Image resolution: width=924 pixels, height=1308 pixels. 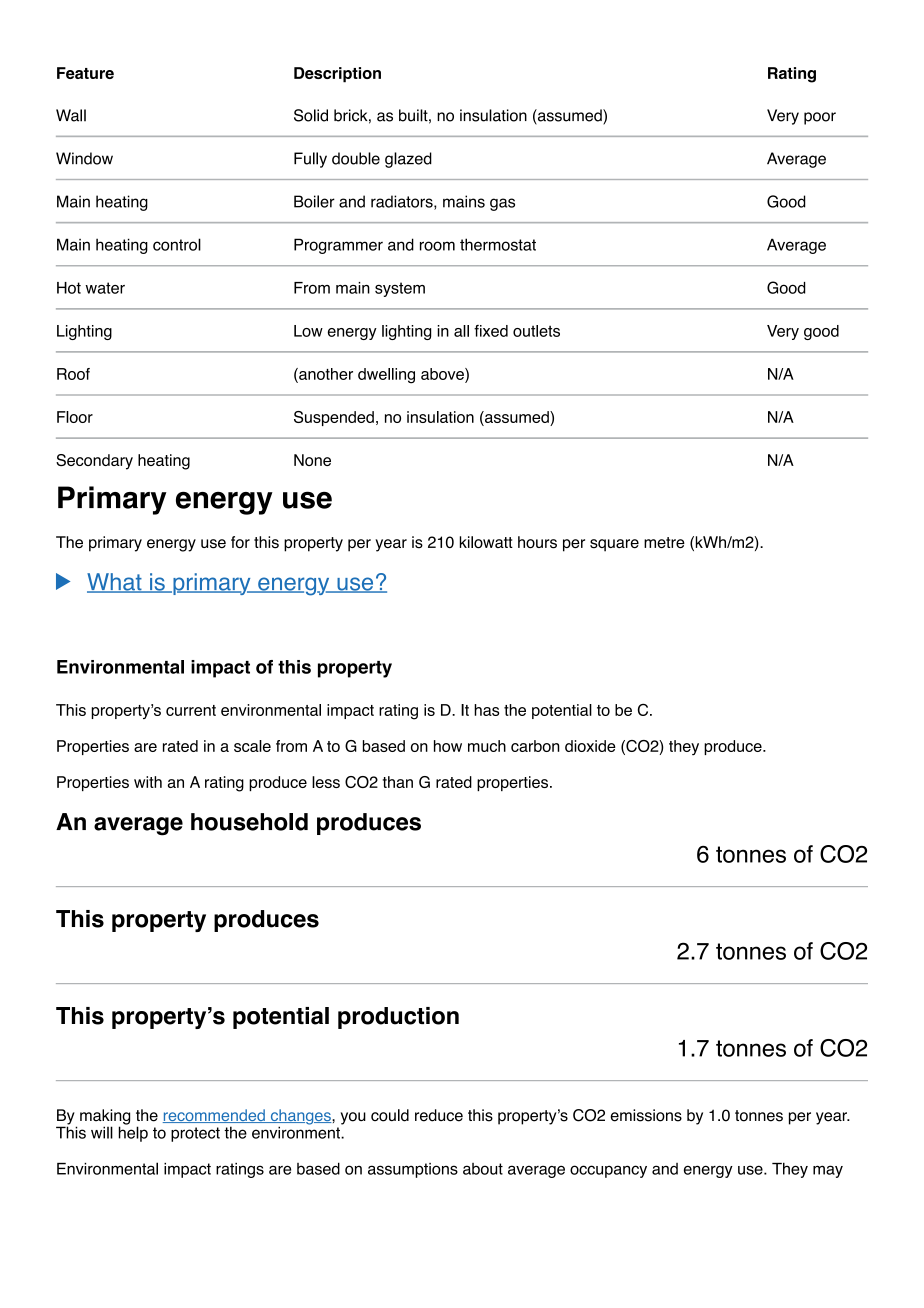 What do you see at coordinates (85, 73) in the document?
I see `Feature` at bounding box center [85, 73].
